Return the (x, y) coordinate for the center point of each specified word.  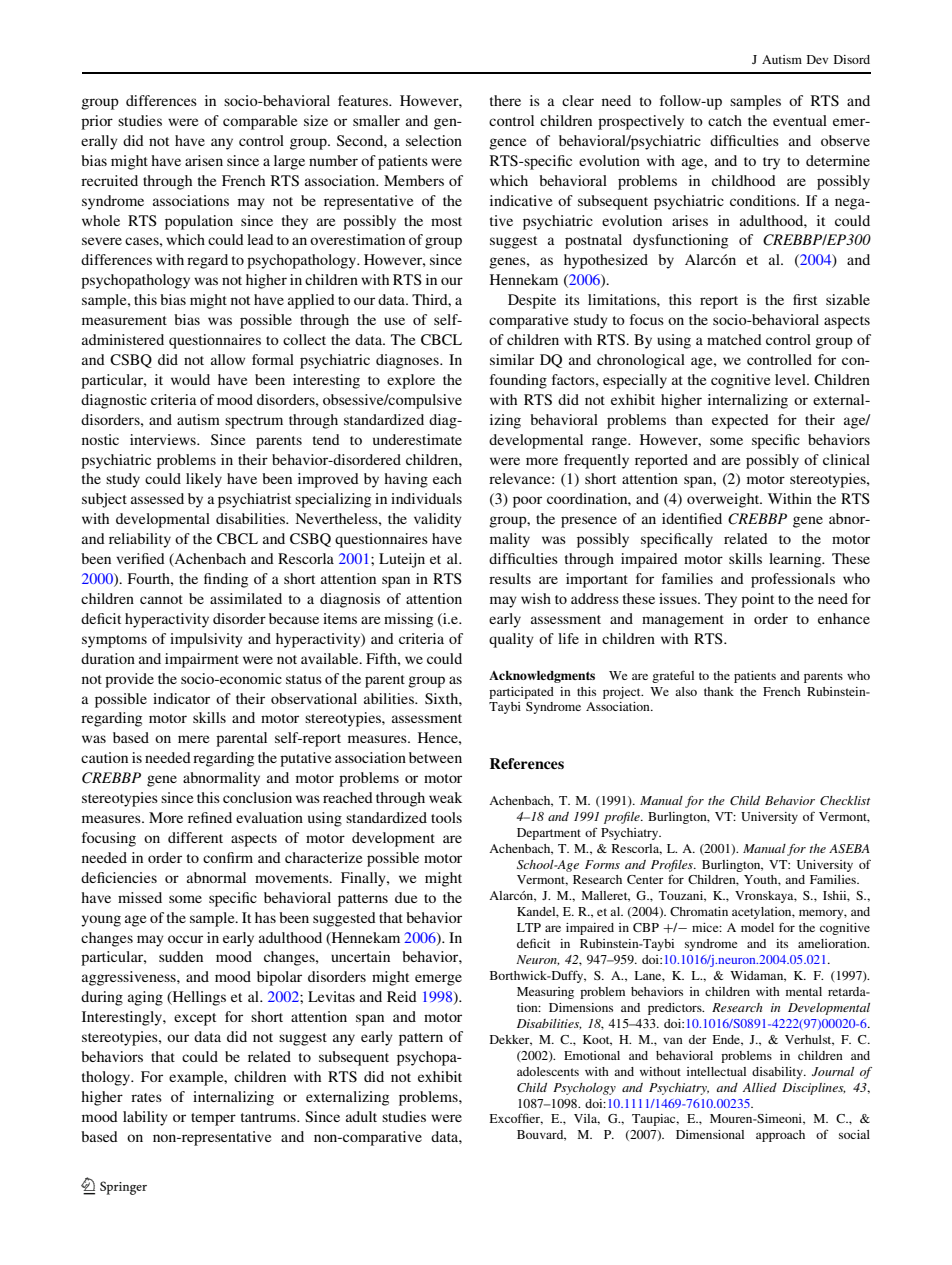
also (686, 691)
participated (521, 693)
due (406, 897)
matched (734, 339)
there (505, 100)
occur (185, 939)
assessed (157, 498)
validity (438, 520)
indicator (181, 698)
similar (512, 359)
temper (213, 1119)
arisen (204, 160)
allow (228, 359)
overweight (724, 500)
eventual (800, 120)
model (757, 927)
